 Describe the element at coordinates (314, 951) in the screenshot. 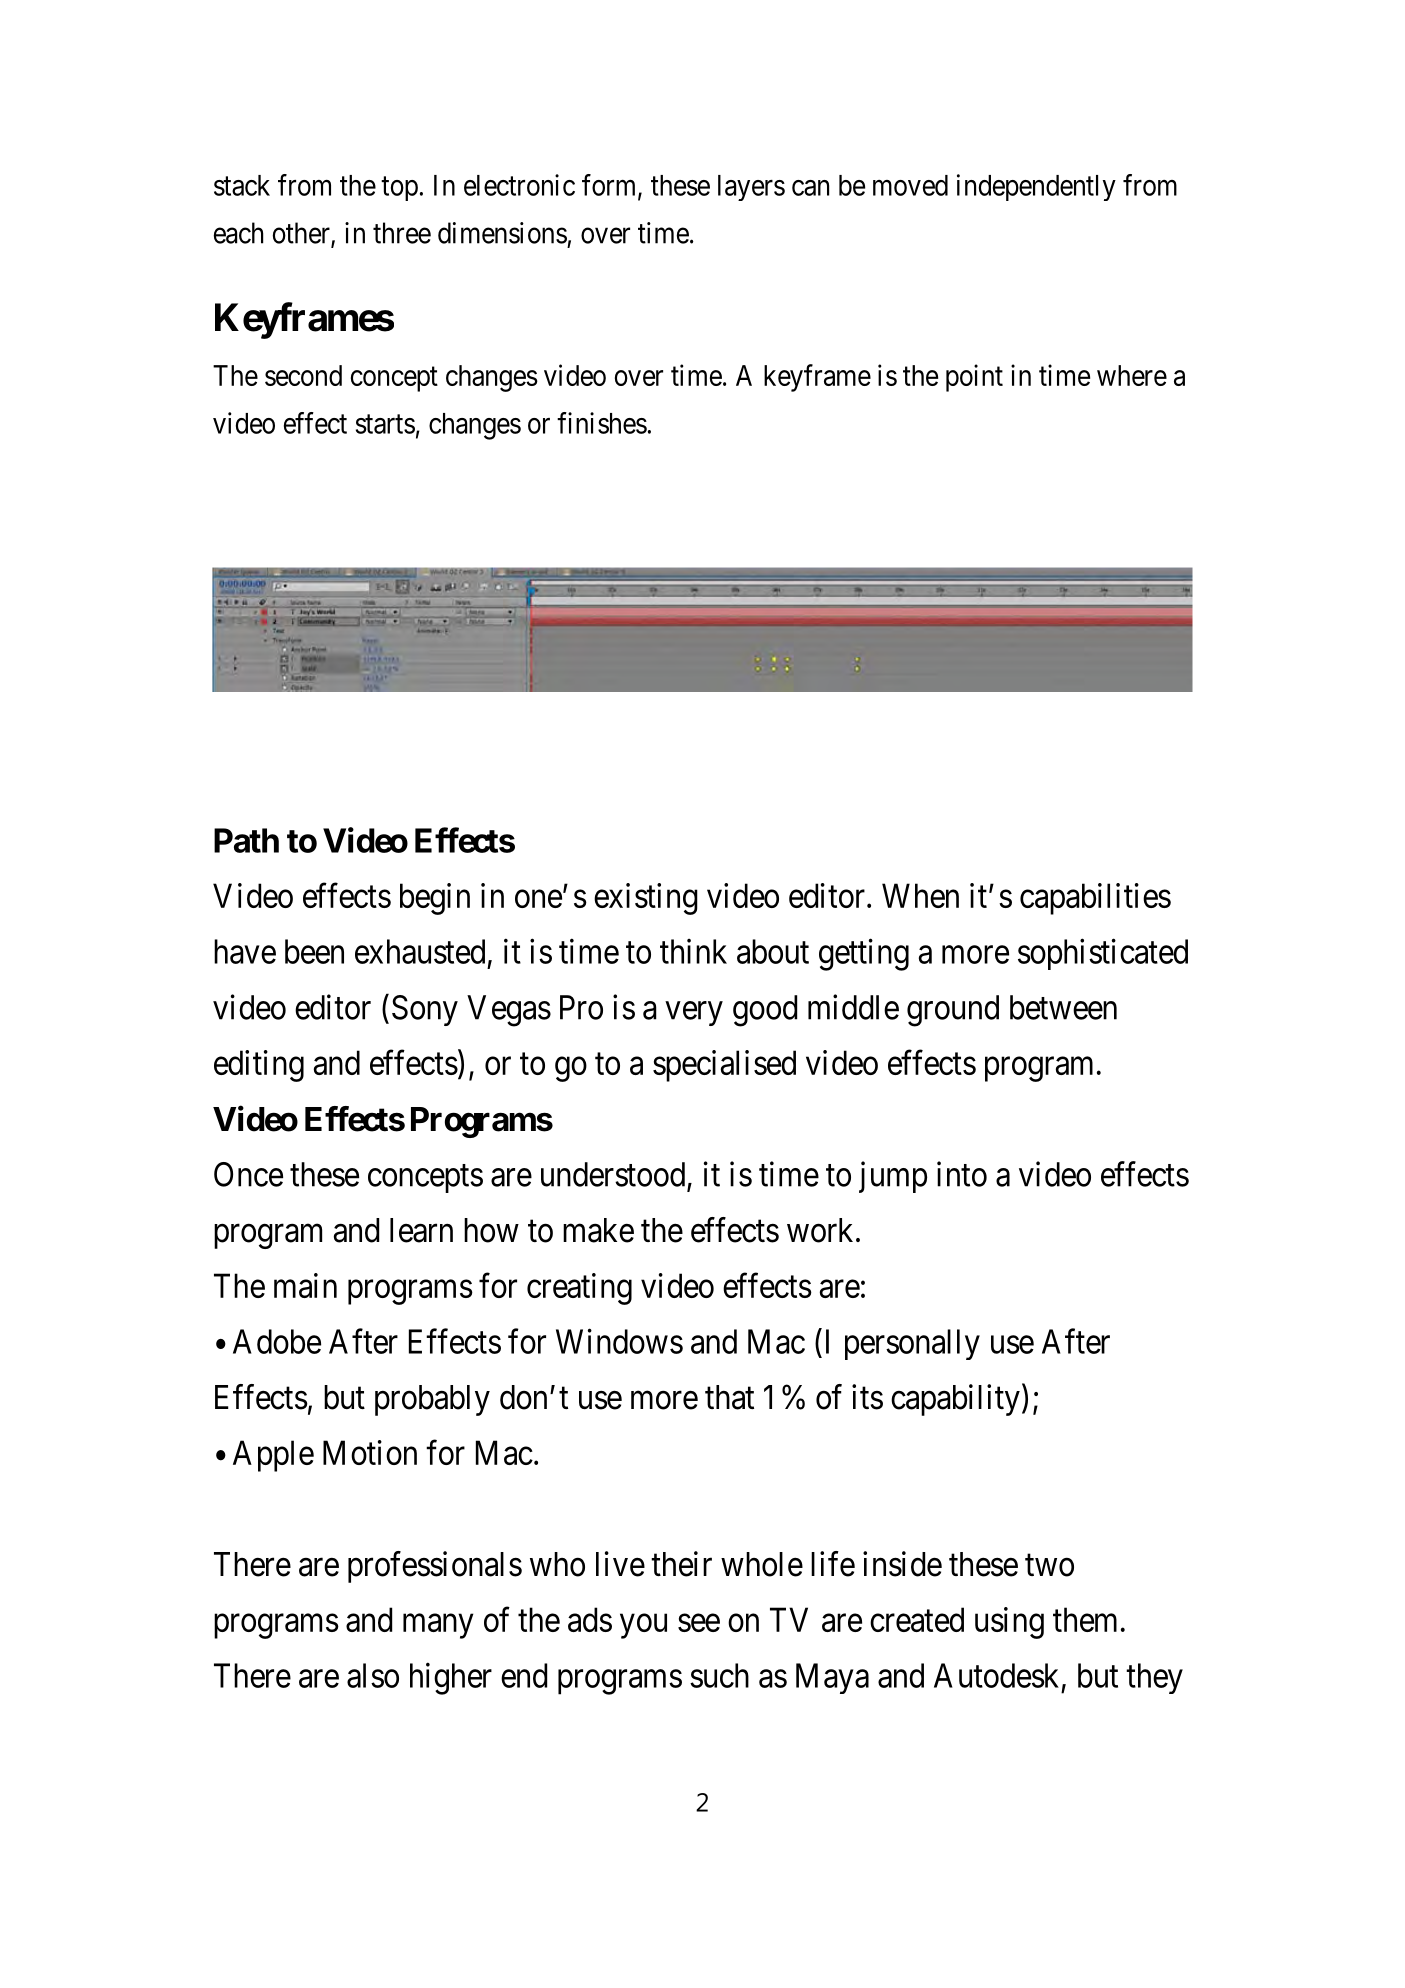

I see `been` at that location.
